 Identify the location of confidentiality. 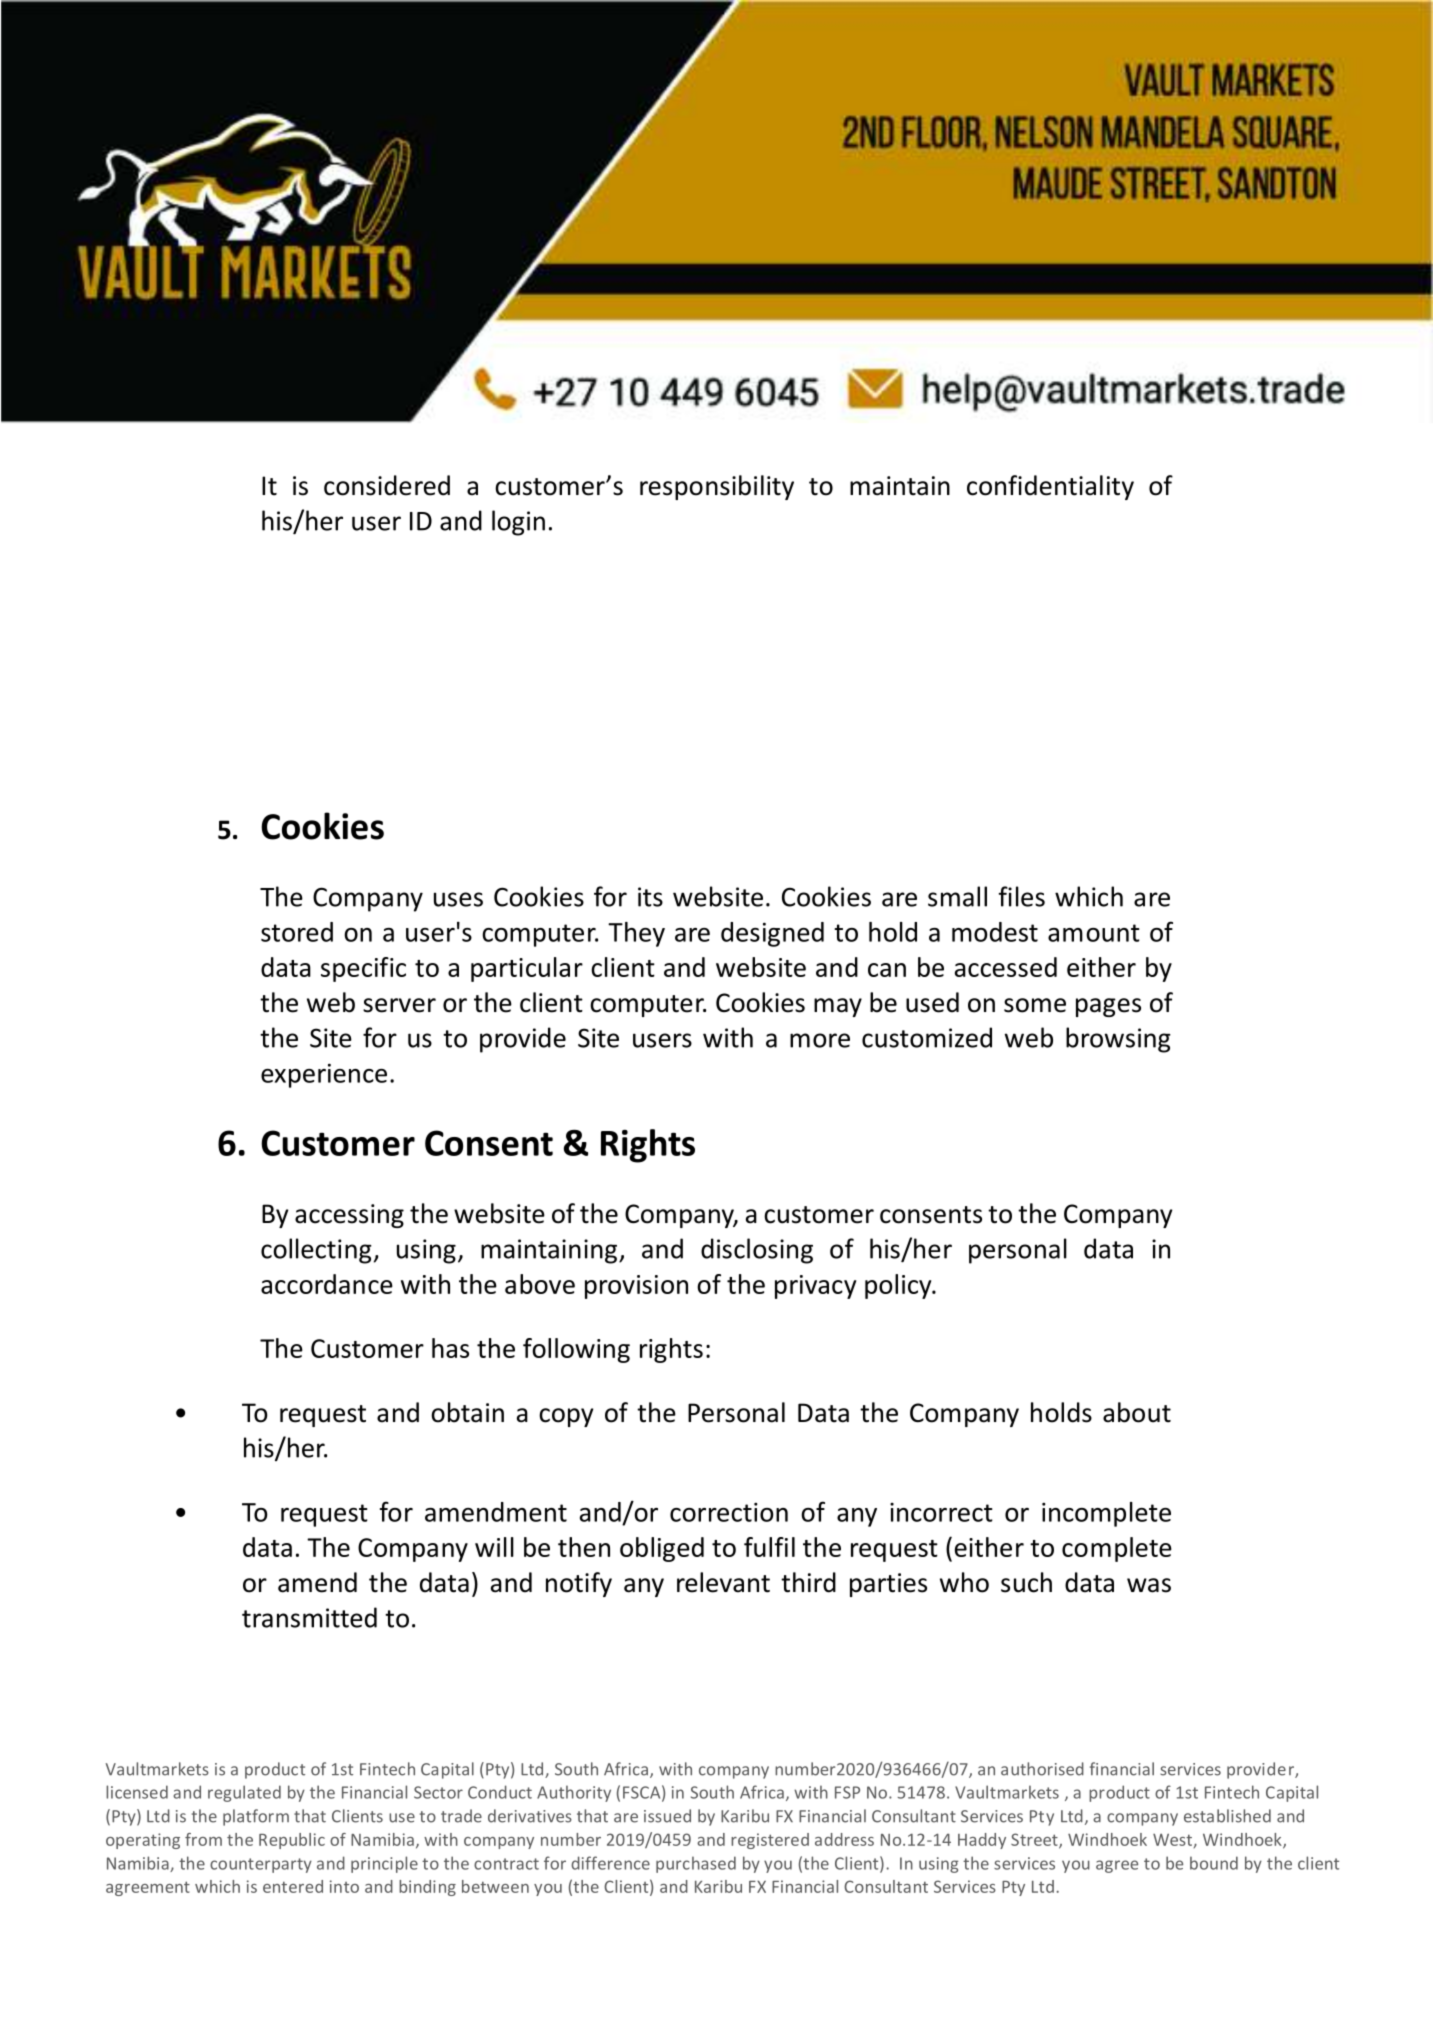
(1050, 487).
